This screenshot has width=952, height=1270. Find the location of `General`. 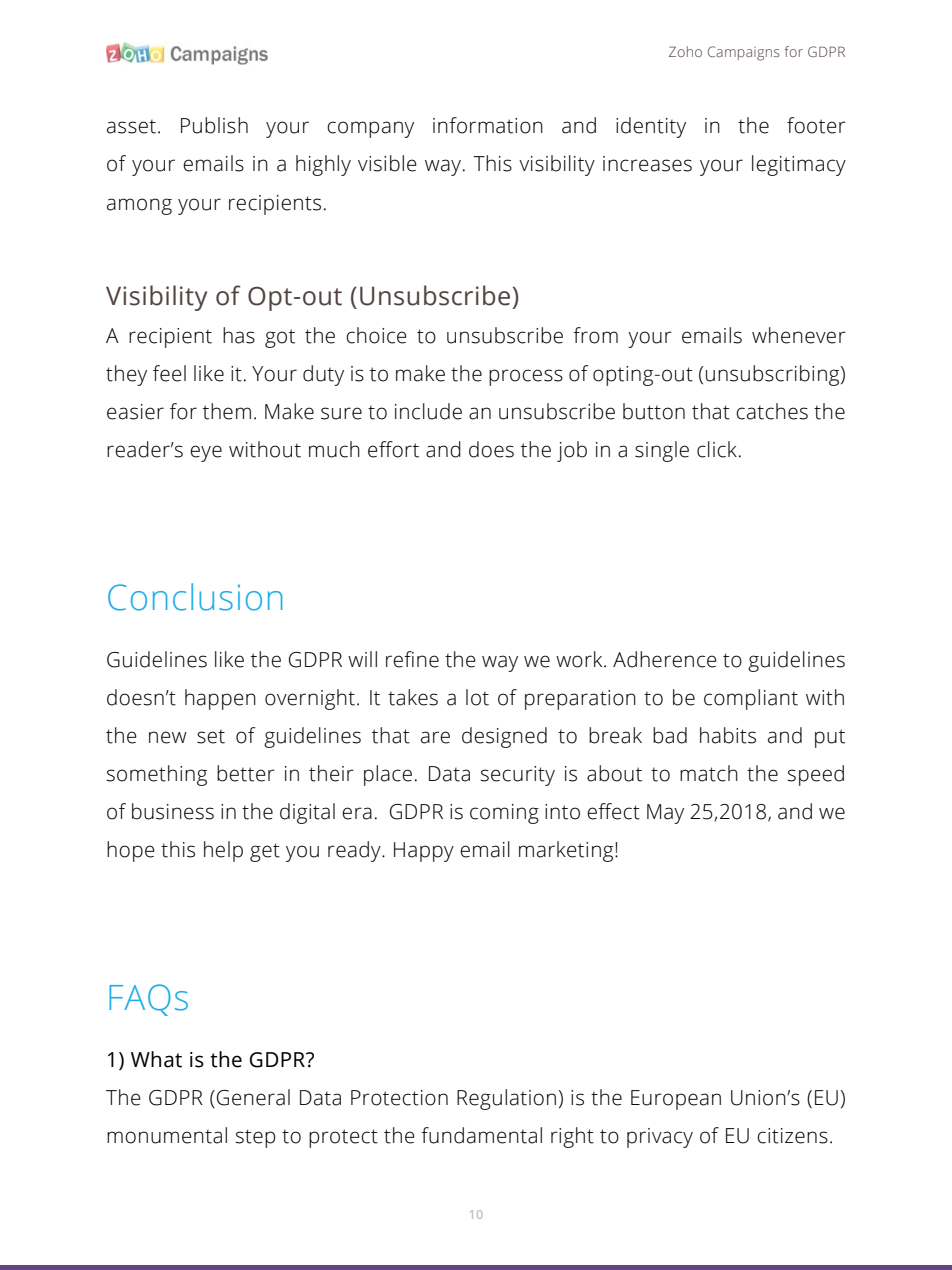

General is located at coordinates (253, 1097).
